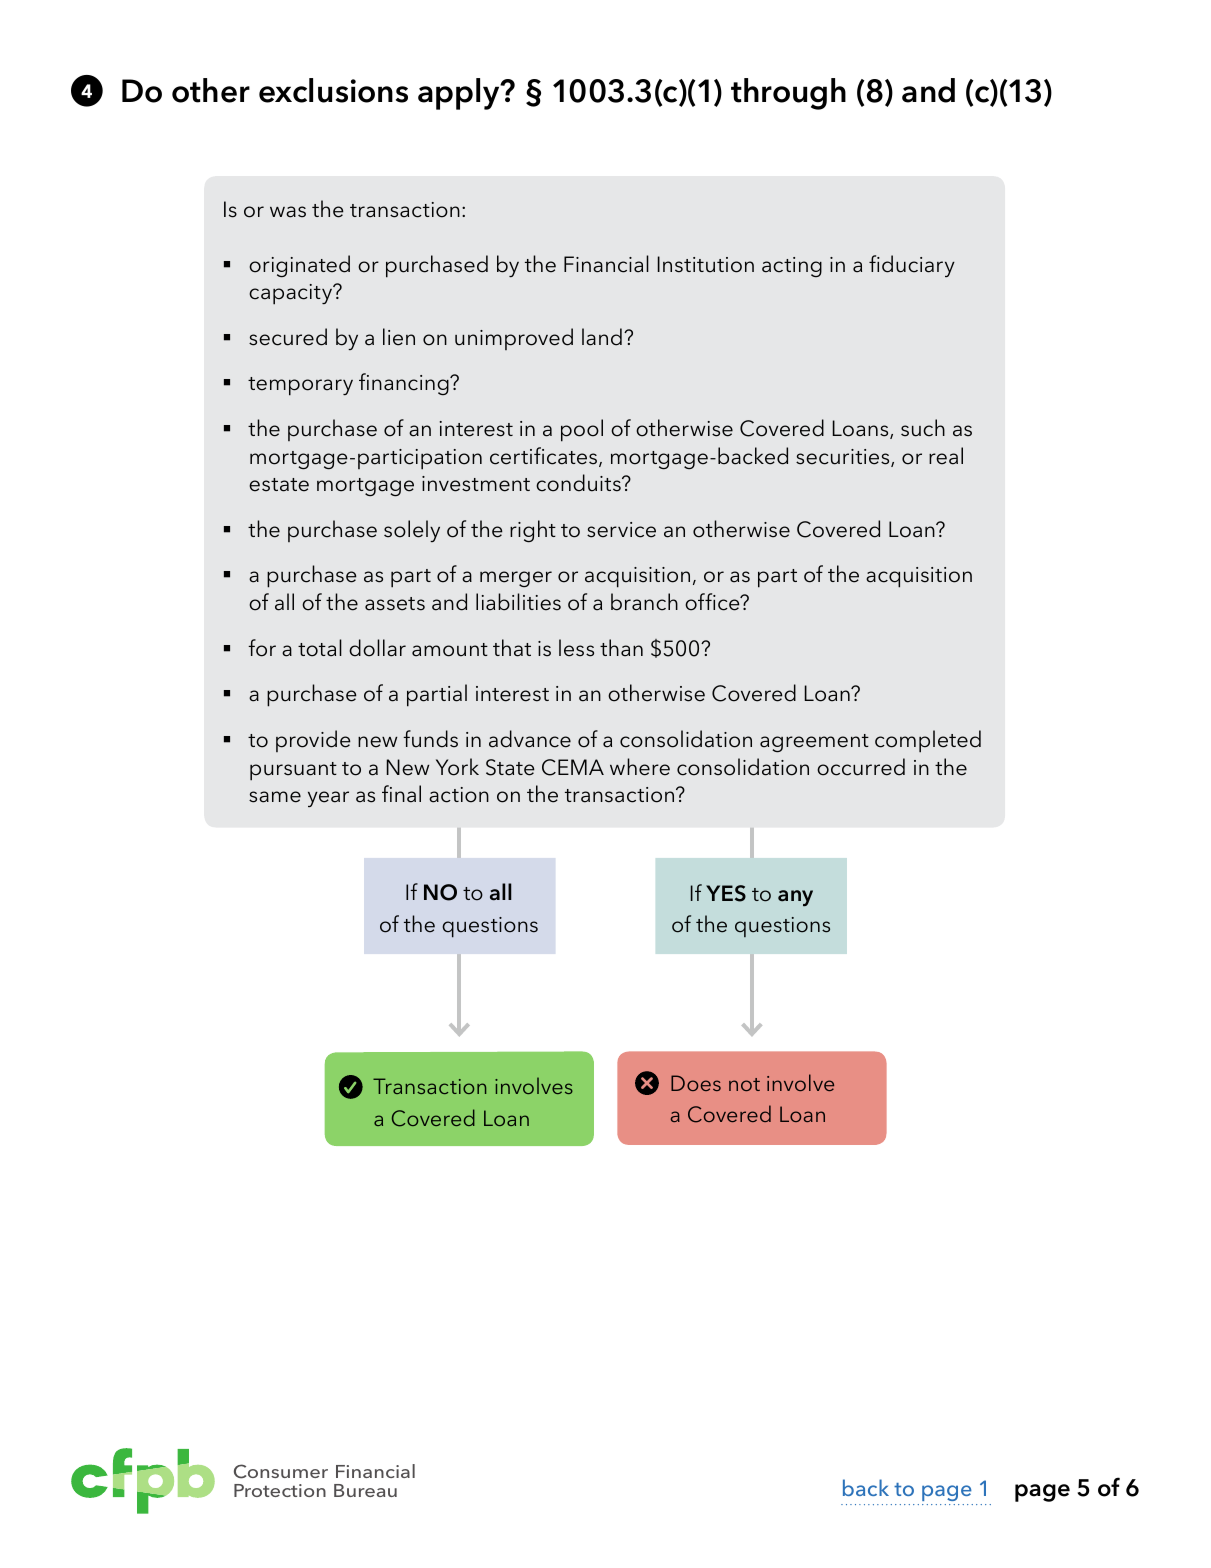 The width and height of the screenshot is (1211, 1568). What do you see at coordinates (275, 797) in the screenshot?
I see `same` at bounding box center [275, 797].
